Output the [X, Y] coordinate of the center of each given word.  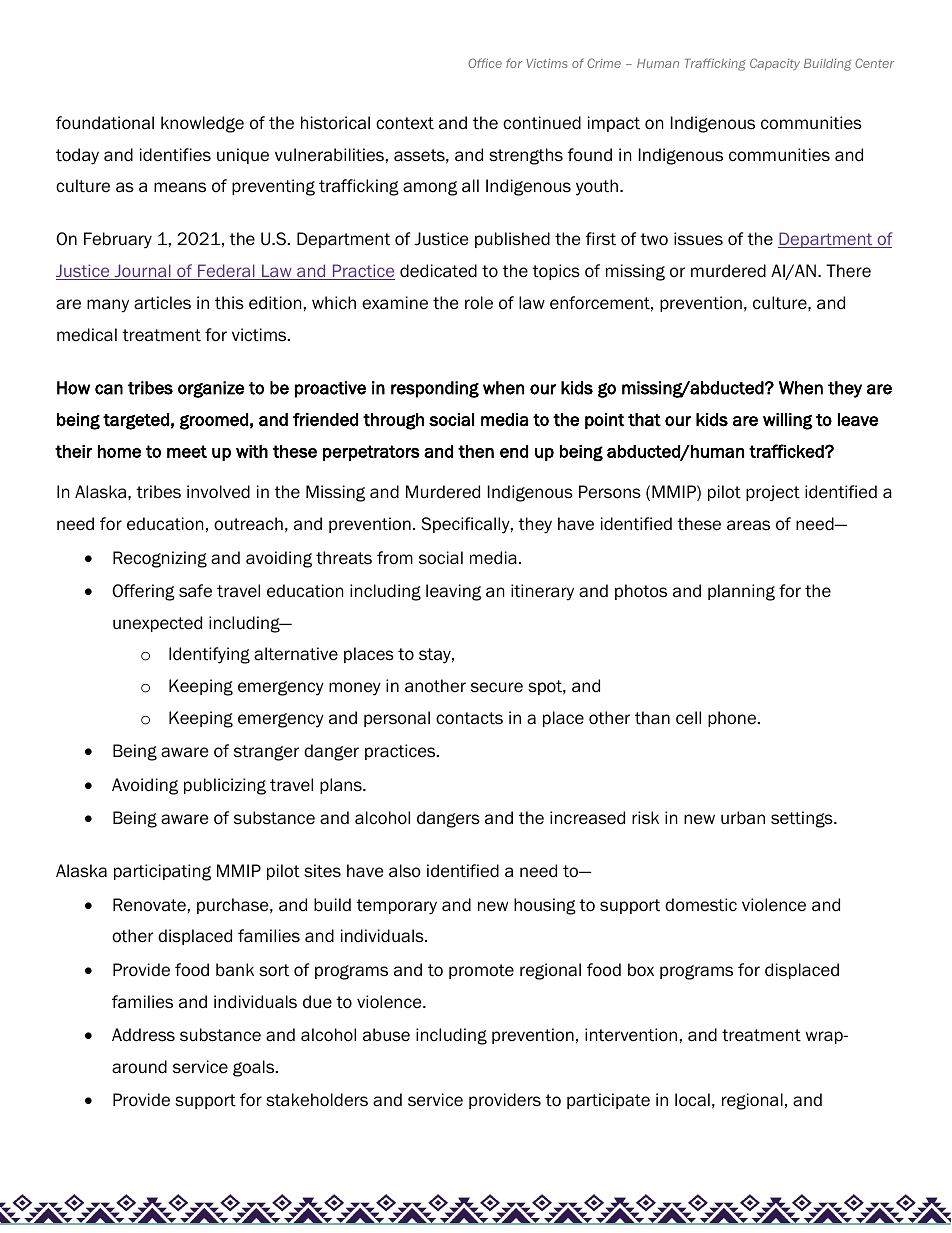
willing [787, 421]
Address [143, 1035]
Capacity [775, 64]
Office [485, 63]
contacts [469, 718]
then [476, 451]
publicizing [225, 786]
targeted [136, 421]
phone [733, 719]
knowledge [202, 124]
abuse [386, 1035]
